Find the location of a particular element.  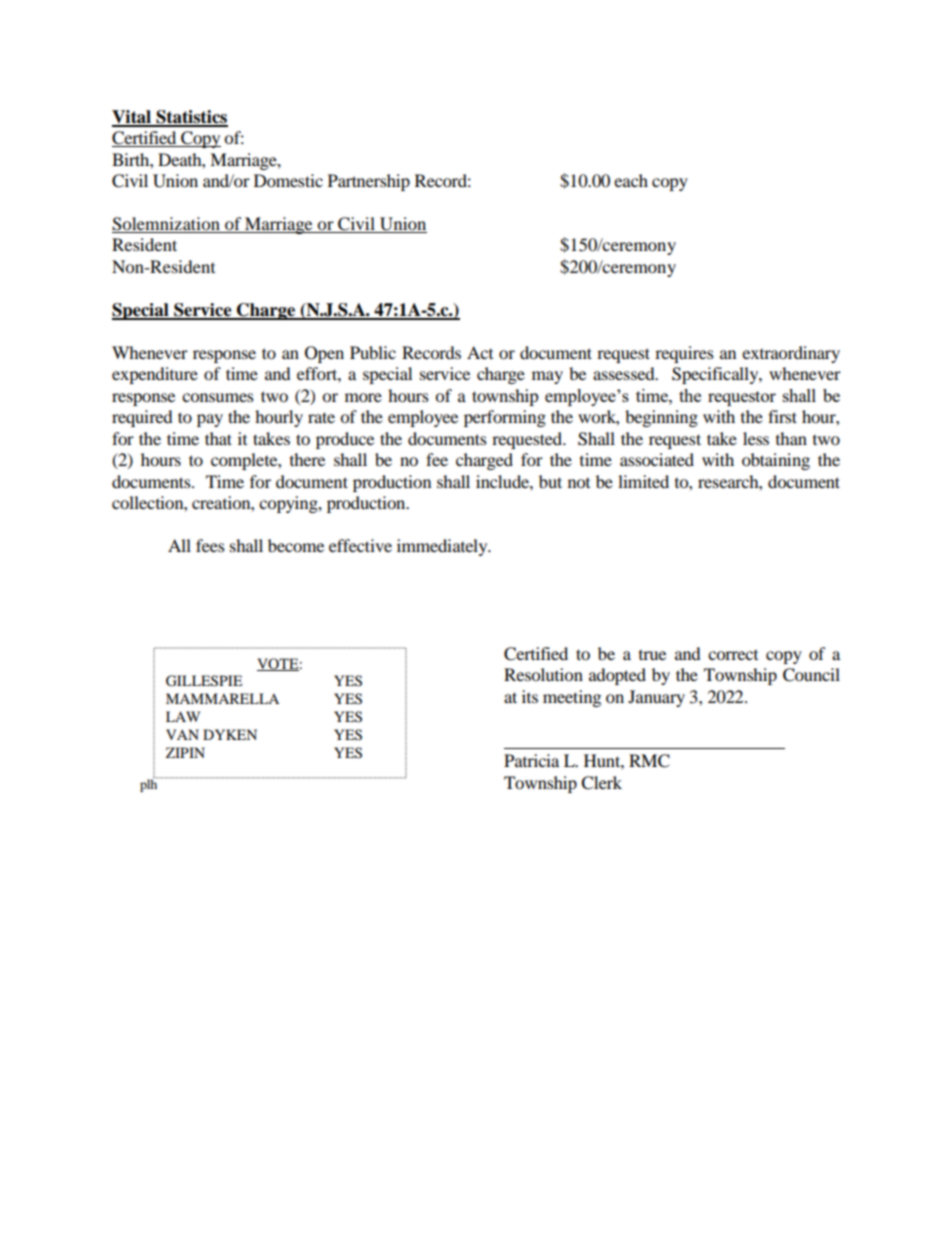

each is located at coordinates (631, 180).
